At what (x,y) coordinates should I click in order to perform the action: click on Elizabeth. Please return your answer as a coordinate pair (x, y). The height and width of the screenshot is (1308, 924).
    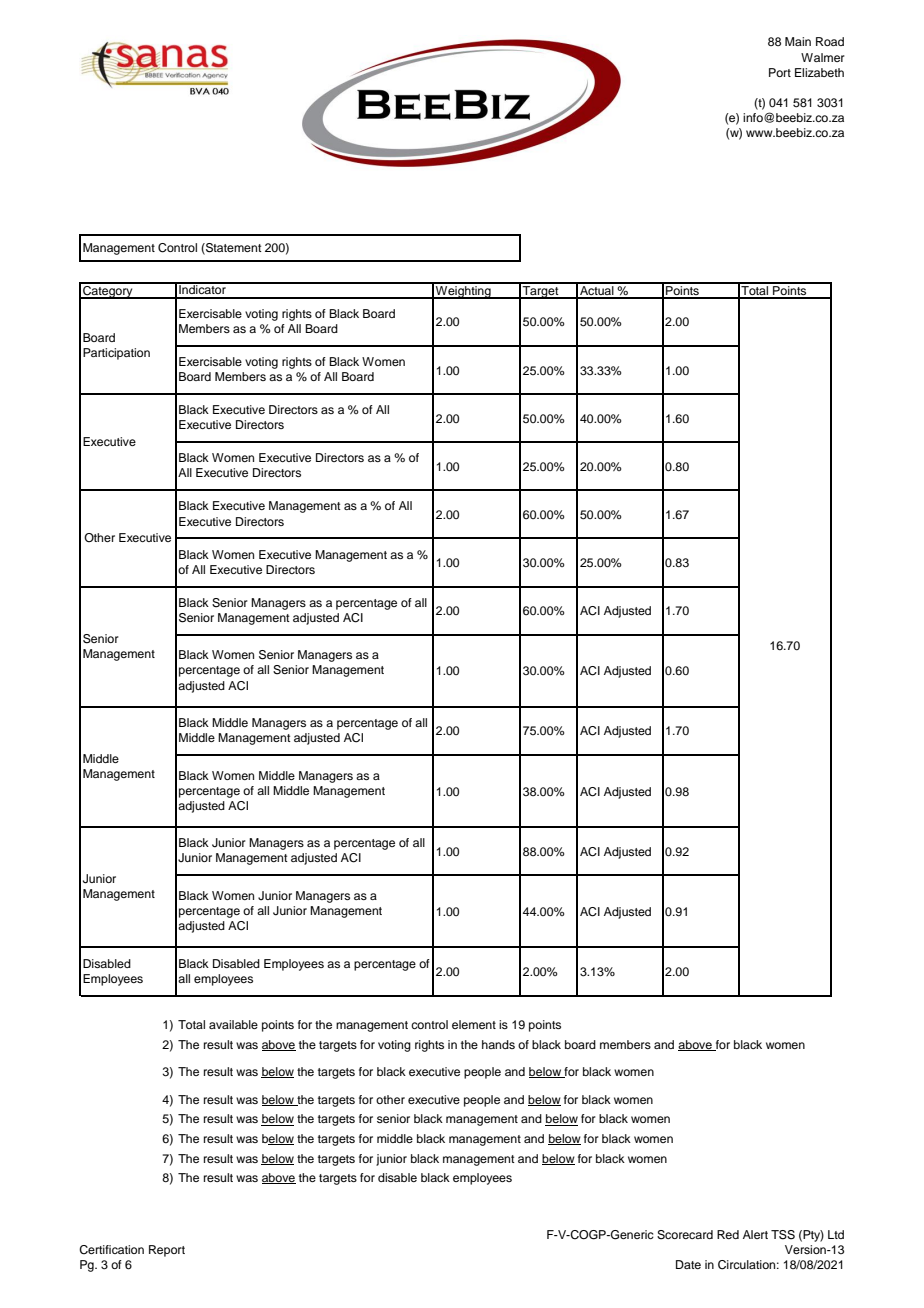
    Looking at the image, I should click on (819, 72).
